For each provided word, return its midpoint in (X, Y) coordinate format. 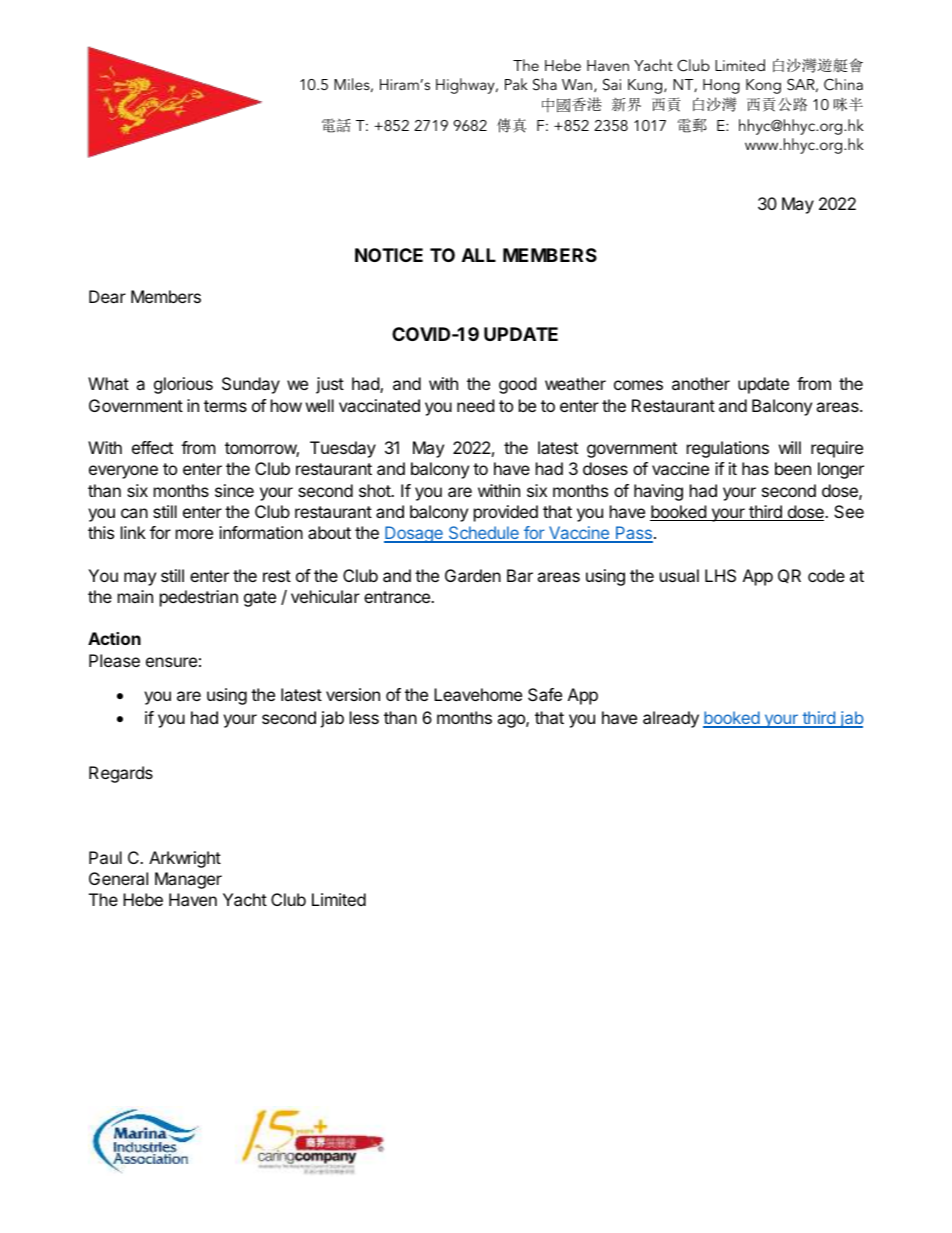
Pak (516, 84)
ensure (171, 662)
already (671, 719)
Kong (763, 86)
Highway (466, 86)
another (701, 383)
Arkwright (185, 859)
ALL (479, 255)
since (234, 490)
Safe (545, 694)
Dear (107, 296)
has (755, 468)
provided (506, 513)
